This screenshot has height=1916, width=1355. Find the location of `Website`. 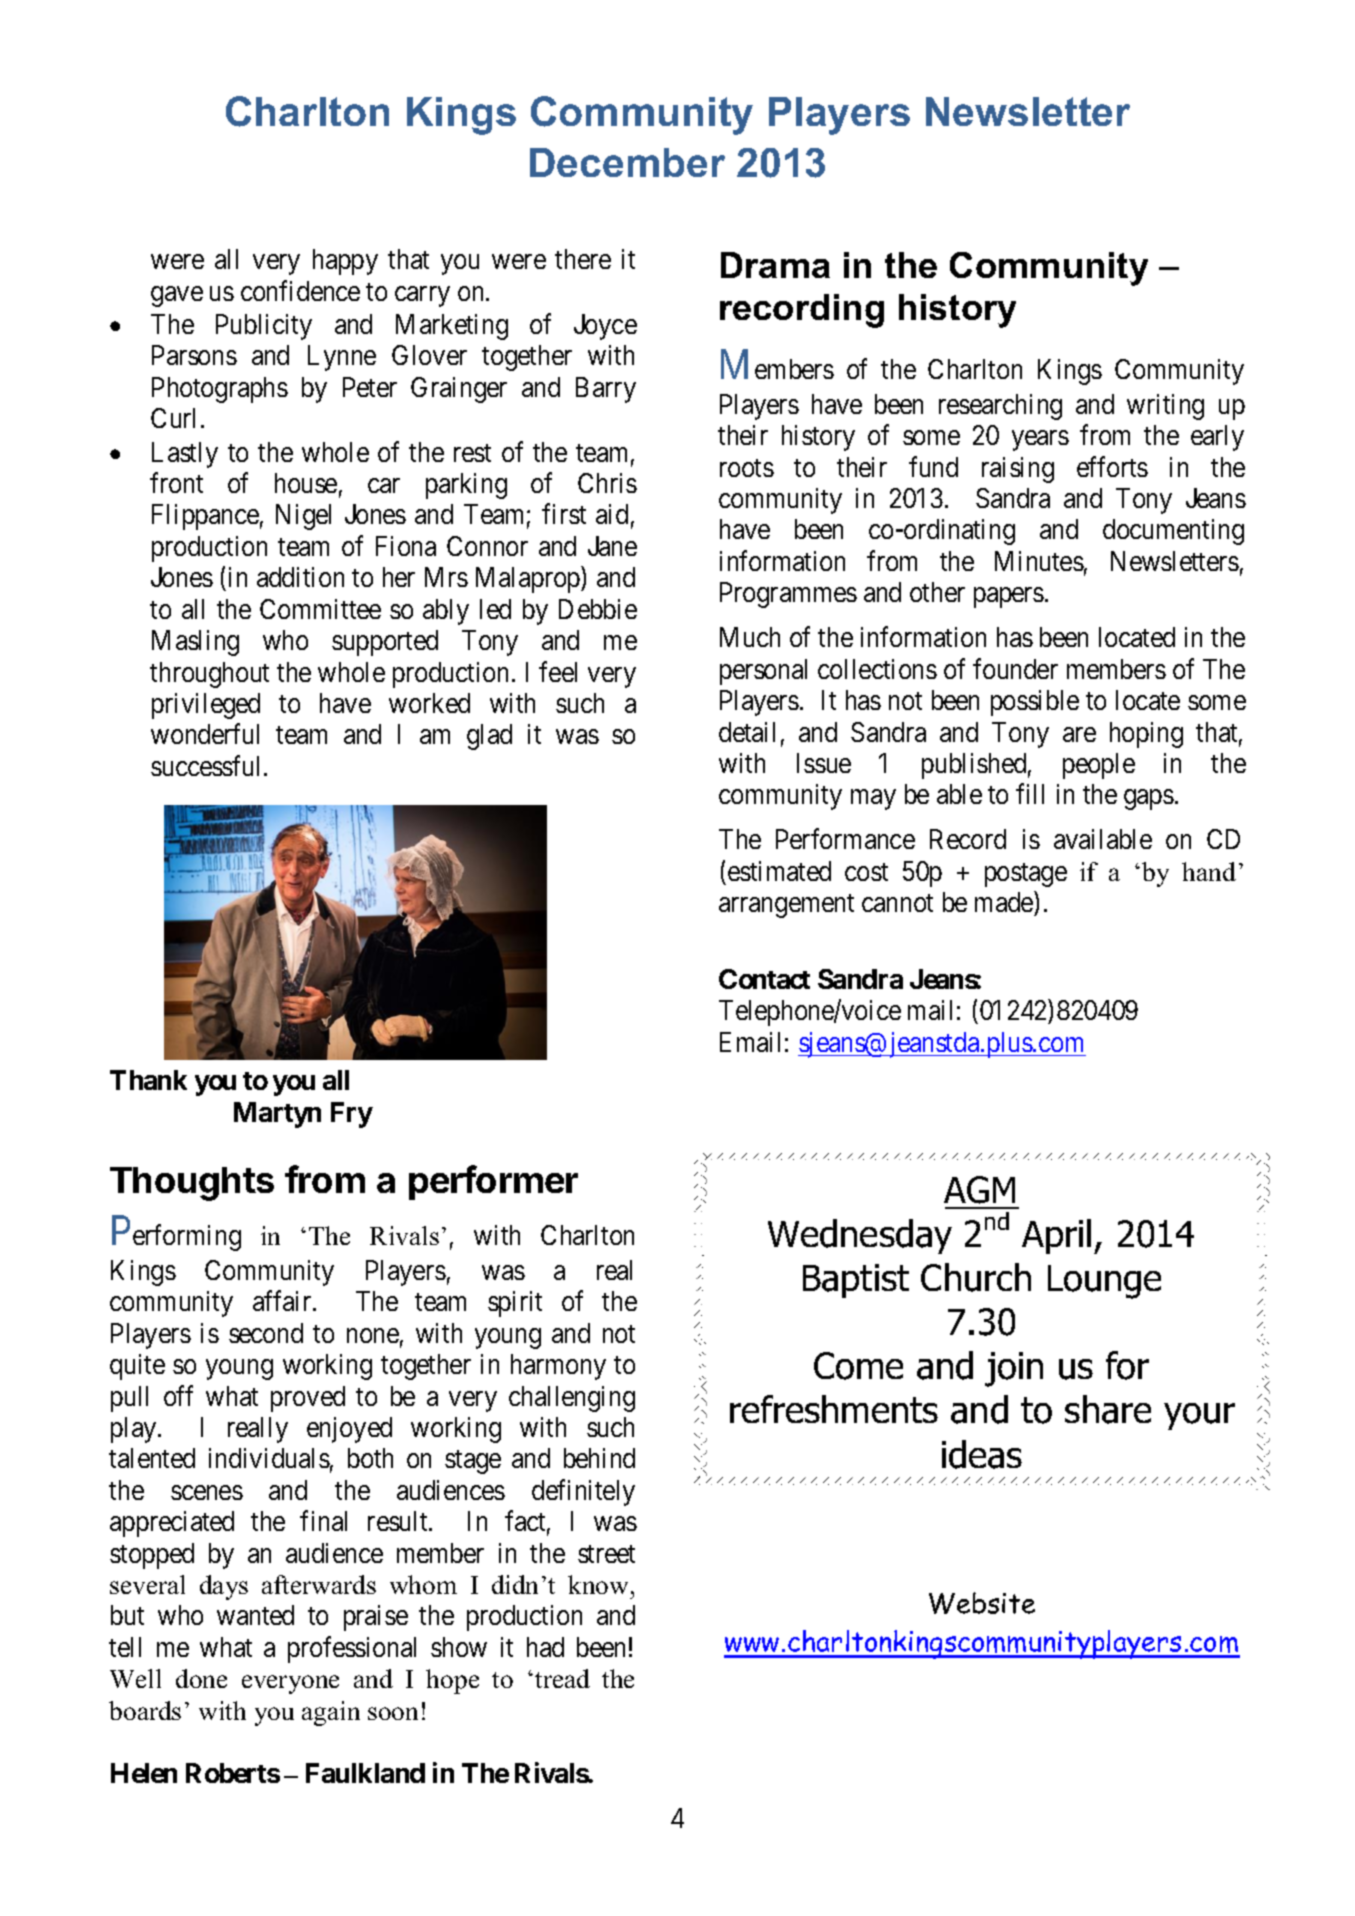

Website is located at coordinates (982, 1603).
